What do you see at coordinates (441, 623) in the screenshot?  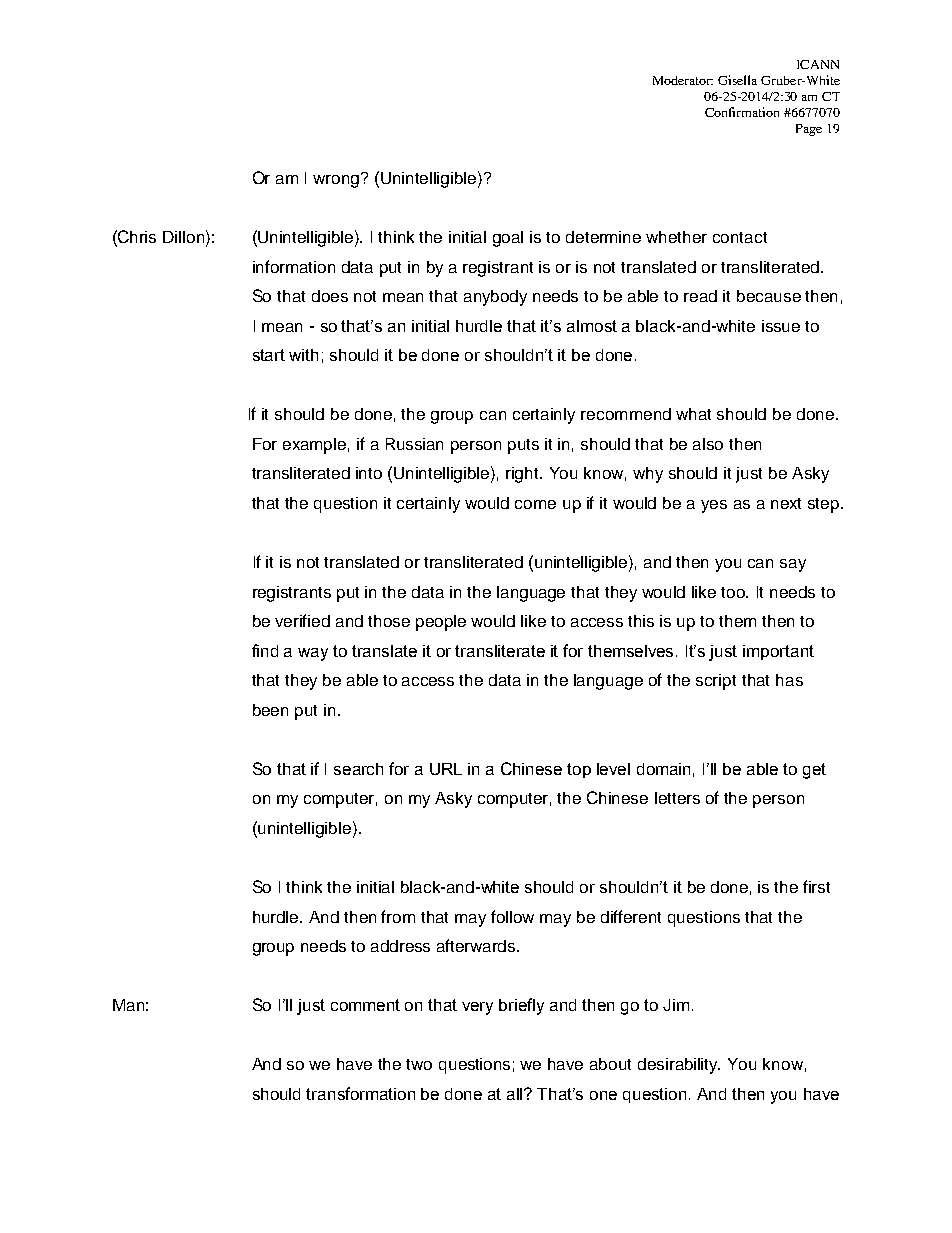 I see `people` at bounding box center [441, 623].
